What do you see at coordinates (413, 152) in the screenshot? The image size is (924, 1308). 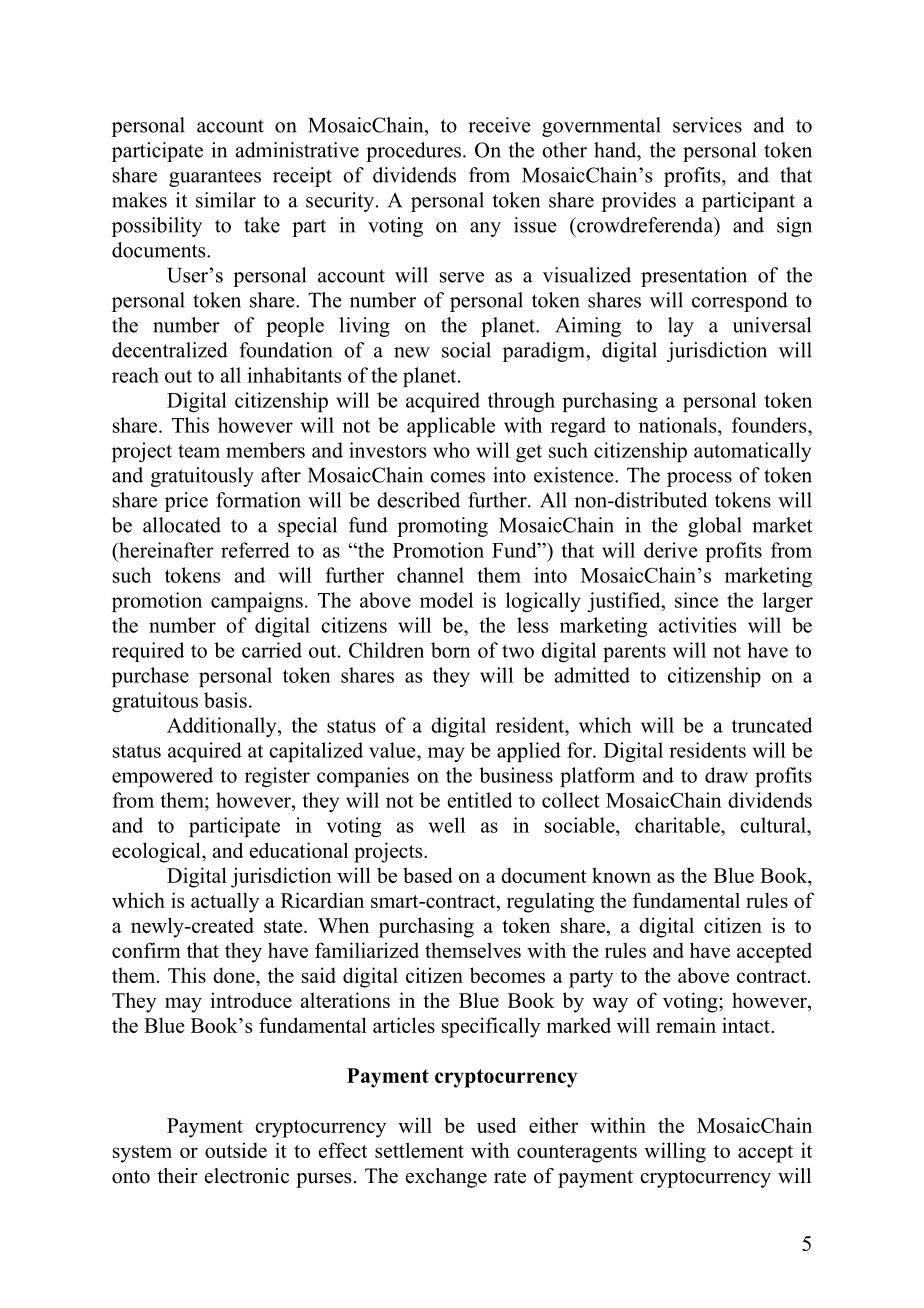 I see `procedures` at bounding box center [413, 152].
